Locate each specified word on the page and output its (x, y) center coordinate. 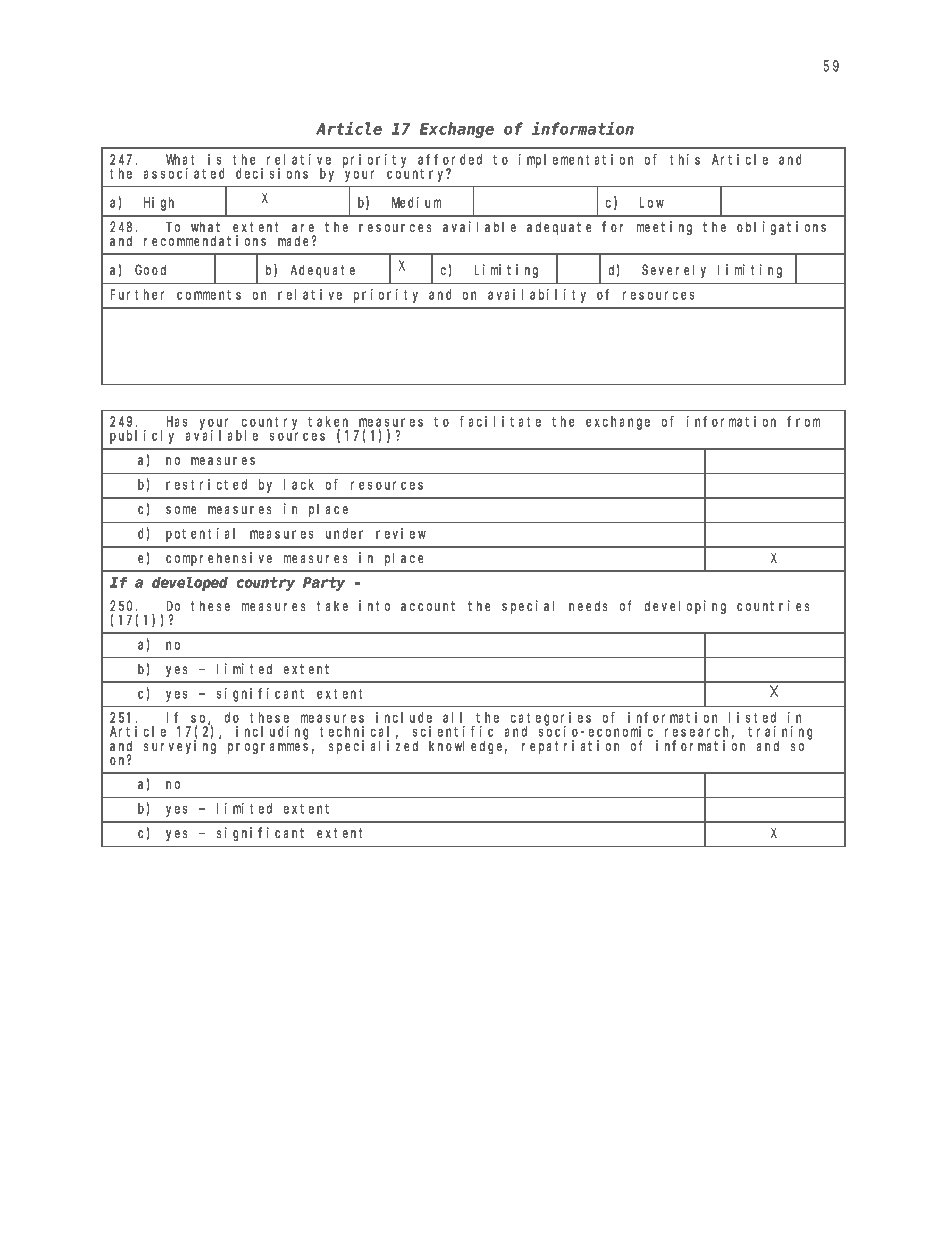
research (699, 732)
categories (551, 720)
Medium (416, 202)
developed (190, 584)
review (401, 533)
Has (177, 422)
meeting (664, 228)
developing (685, 607)
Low (652, 202)
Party (324, 584)
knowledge (468, 747)
